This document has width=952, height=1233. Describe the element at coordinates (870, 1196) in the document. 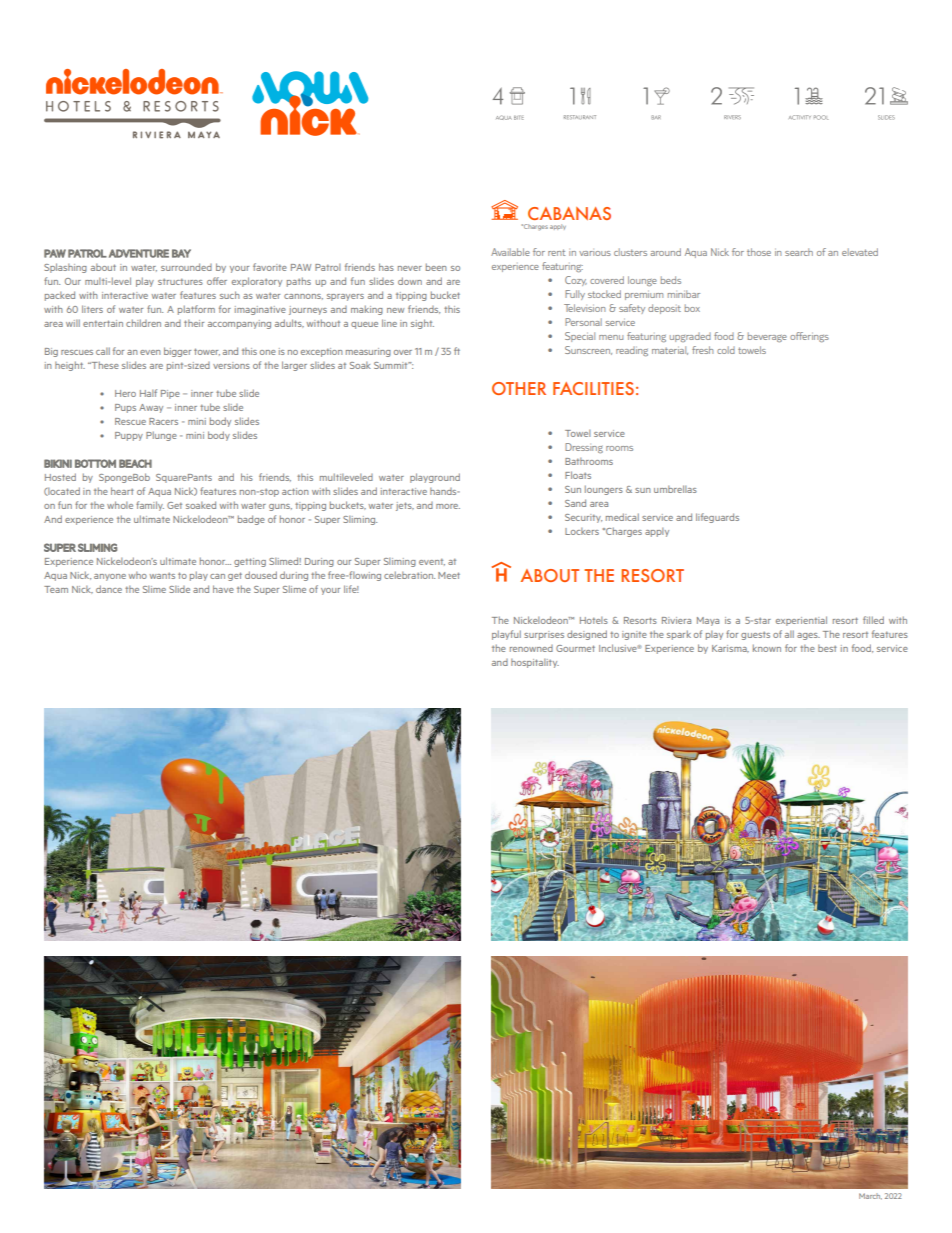

I see `March` at that location.
